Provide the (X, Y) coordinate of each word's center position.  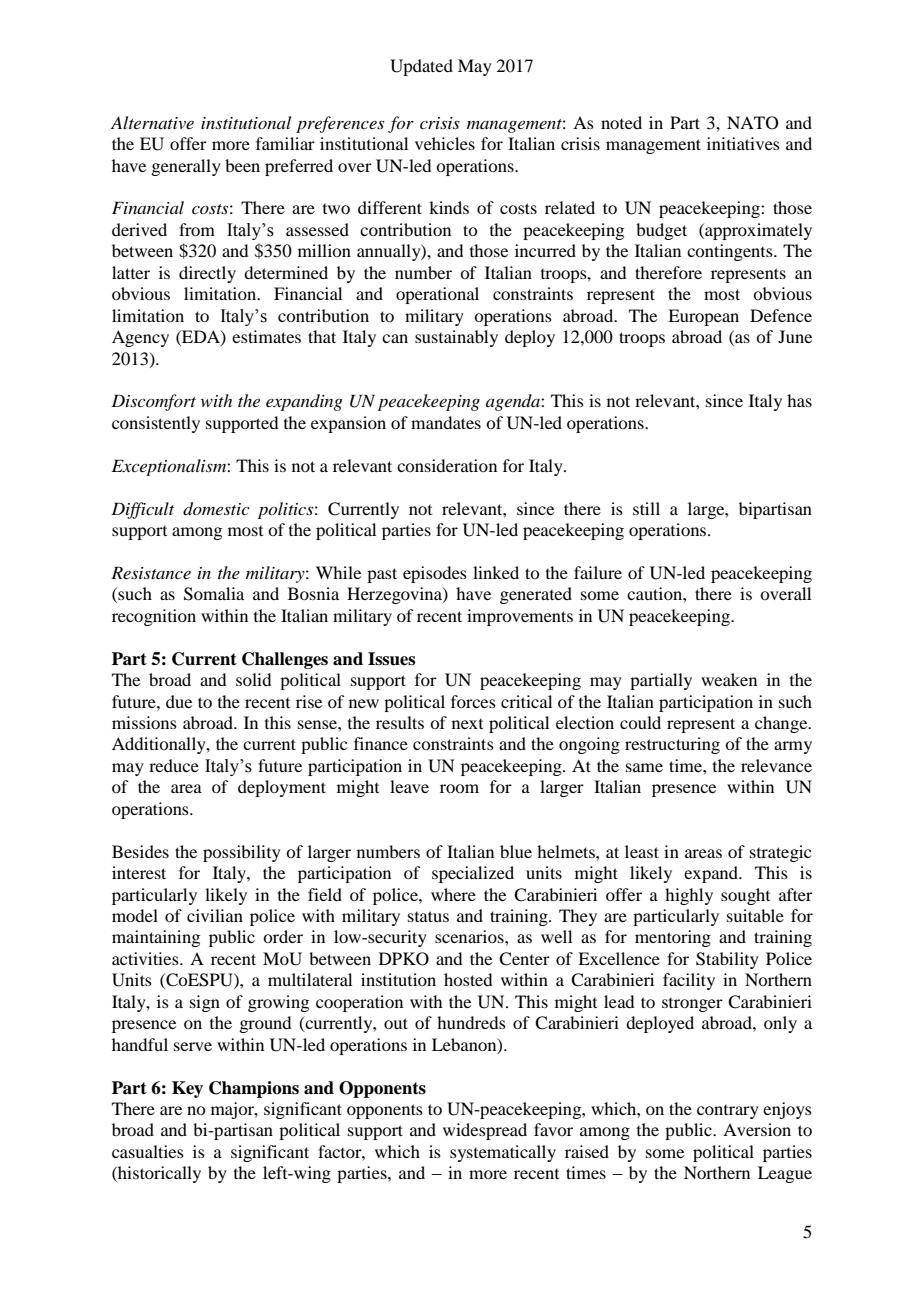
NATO (753, 123)
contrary (728, 1112)
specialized (473, 874)
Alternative (152, 122)
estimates (266, 336)
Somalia (214, 594)
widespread (485, 1131)
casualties (148, 1151)
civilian (215, 915)
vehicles (445, 143)
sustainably (456, 338)
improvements (520, 617)
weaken (729, 679)
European (703, 317)
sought (745, 896)
